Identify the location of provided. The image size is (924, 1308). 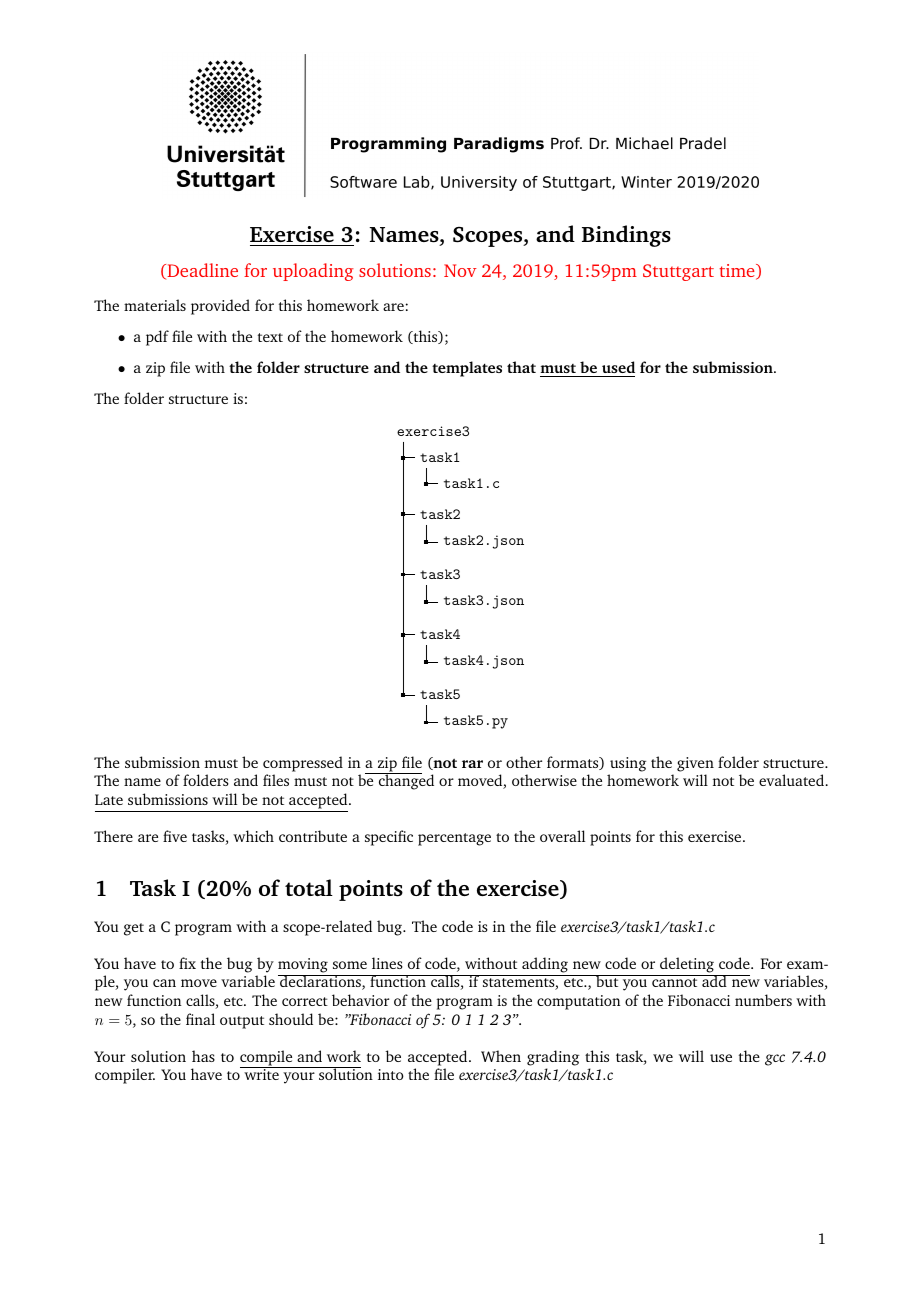
(220, 307).
